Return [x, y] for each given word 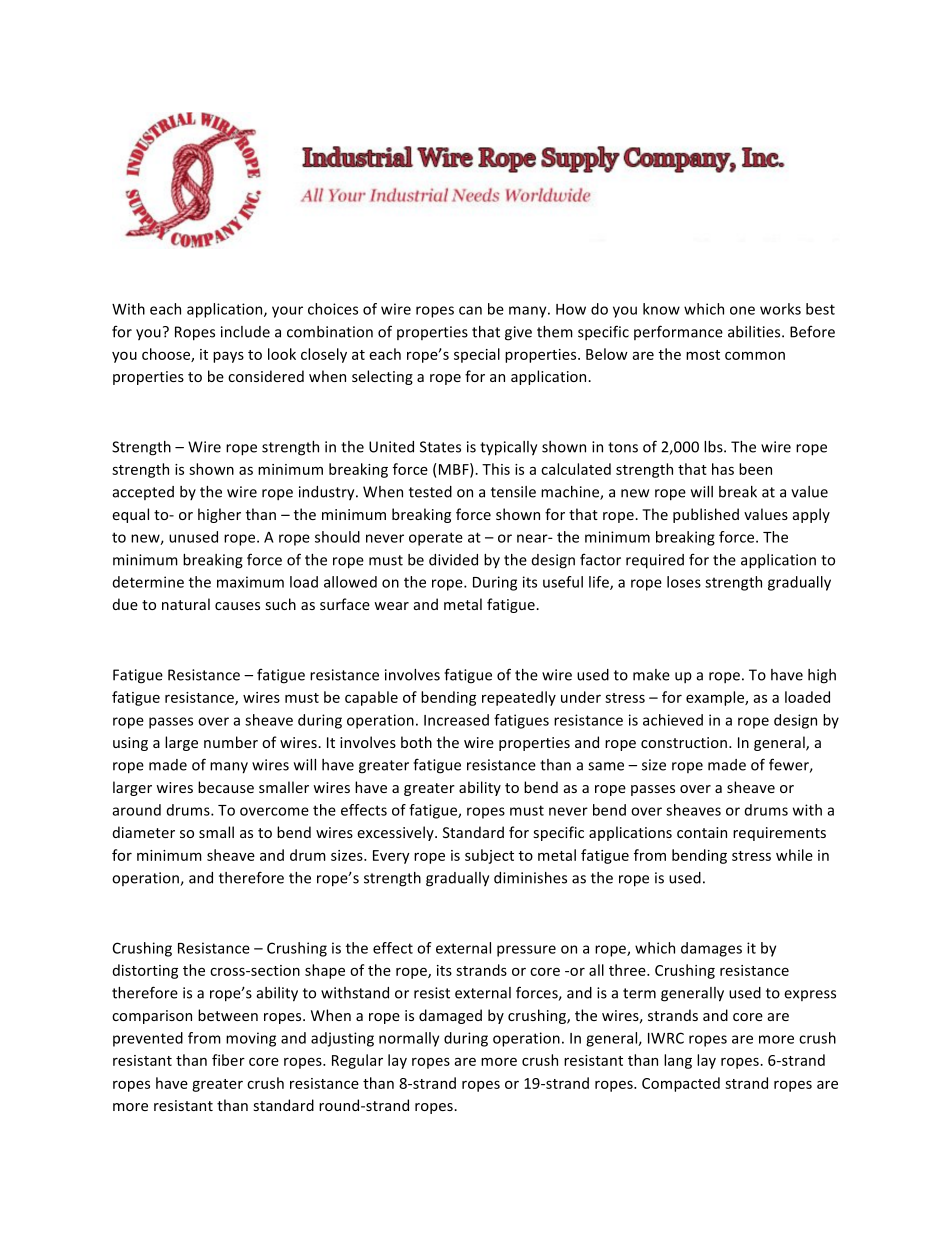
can [470, 310]
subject [489, 856]
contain [702, 832]
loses [684, 582]
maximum [250, 582]
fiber [228, 1060]
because [226, 787]
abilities [755, 332]
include [245, 332]
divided [453, 560]
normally [409, 1039]
